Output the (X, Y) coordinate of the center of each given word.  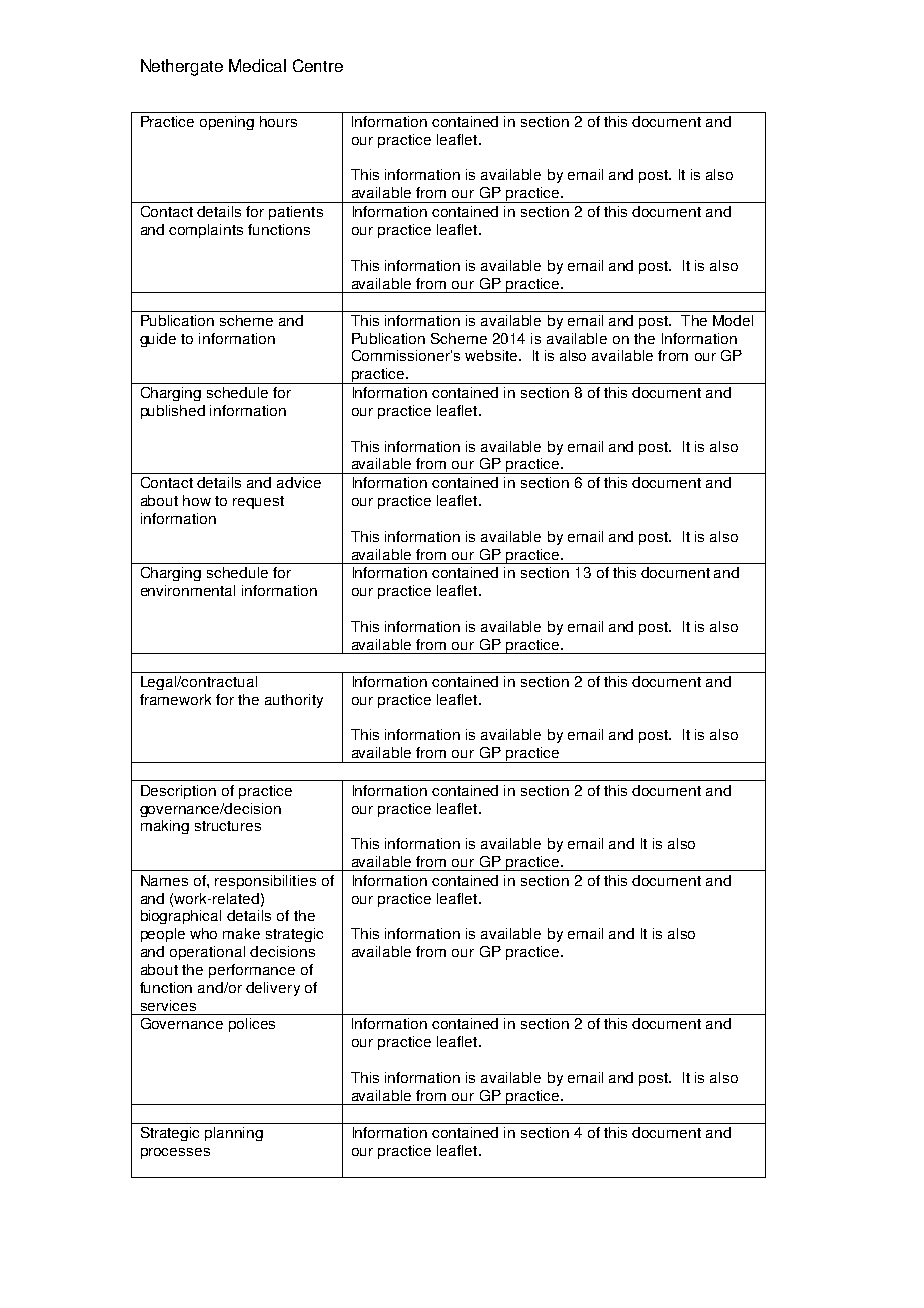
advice (299, 482)
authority (294, 701)
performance (252, 971)
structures (228, 826)
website (492, 355)
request (258, 502)
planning (234, 1134)
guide (158, 340)
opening (227, 123)
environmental (188, 590)
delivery (273, 989)
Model (733, 320)
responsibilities (265, 882)
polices (252, 1025)
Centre (318, 65)
